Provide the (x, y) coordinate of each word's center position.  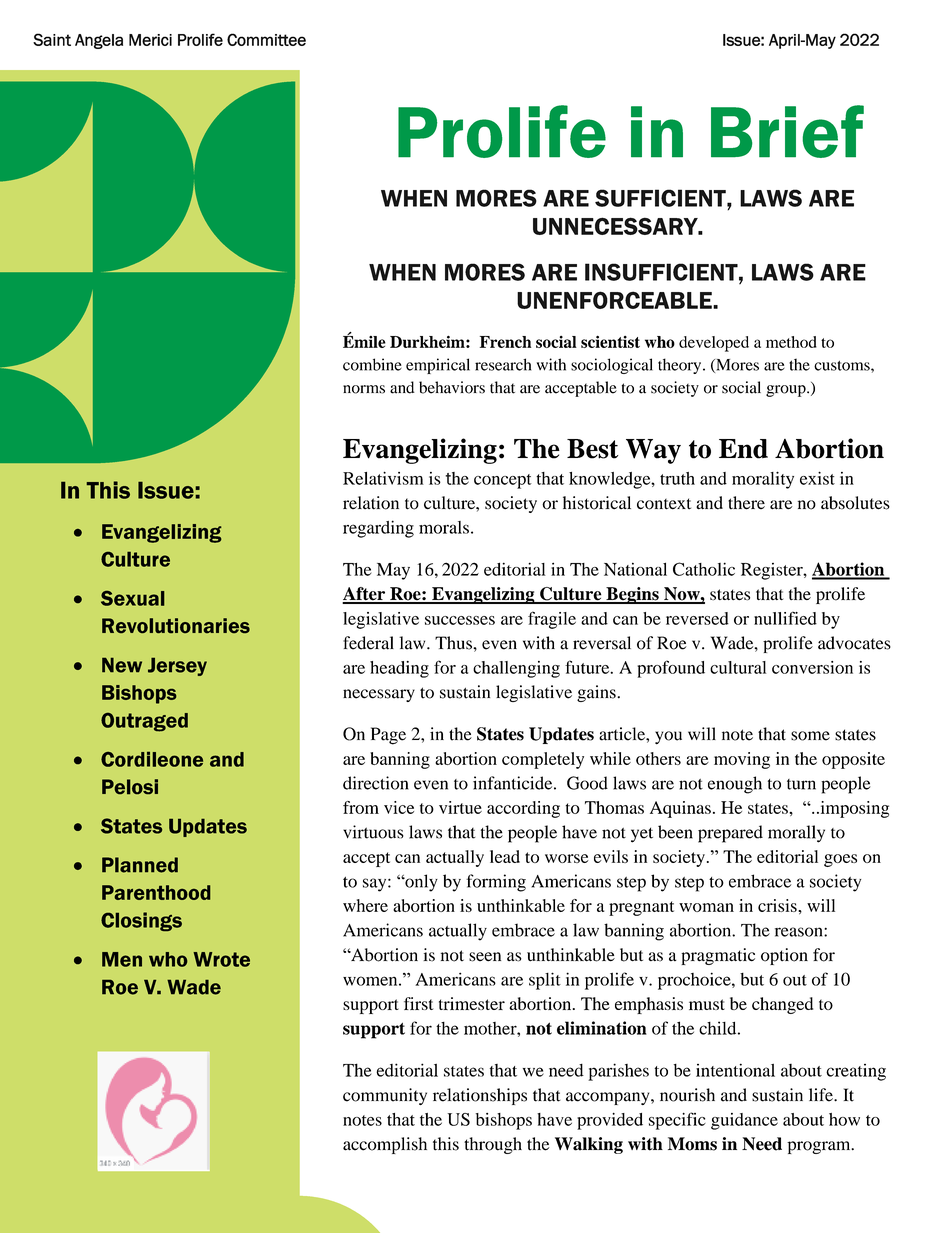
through (493, 1145)
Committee (266, 39)
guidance (744, 1121)
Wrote (221, 959)
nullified (785, 618)
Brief (787, 131)
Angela (99, 41)
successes (460, 620)
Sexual (132, 598)
